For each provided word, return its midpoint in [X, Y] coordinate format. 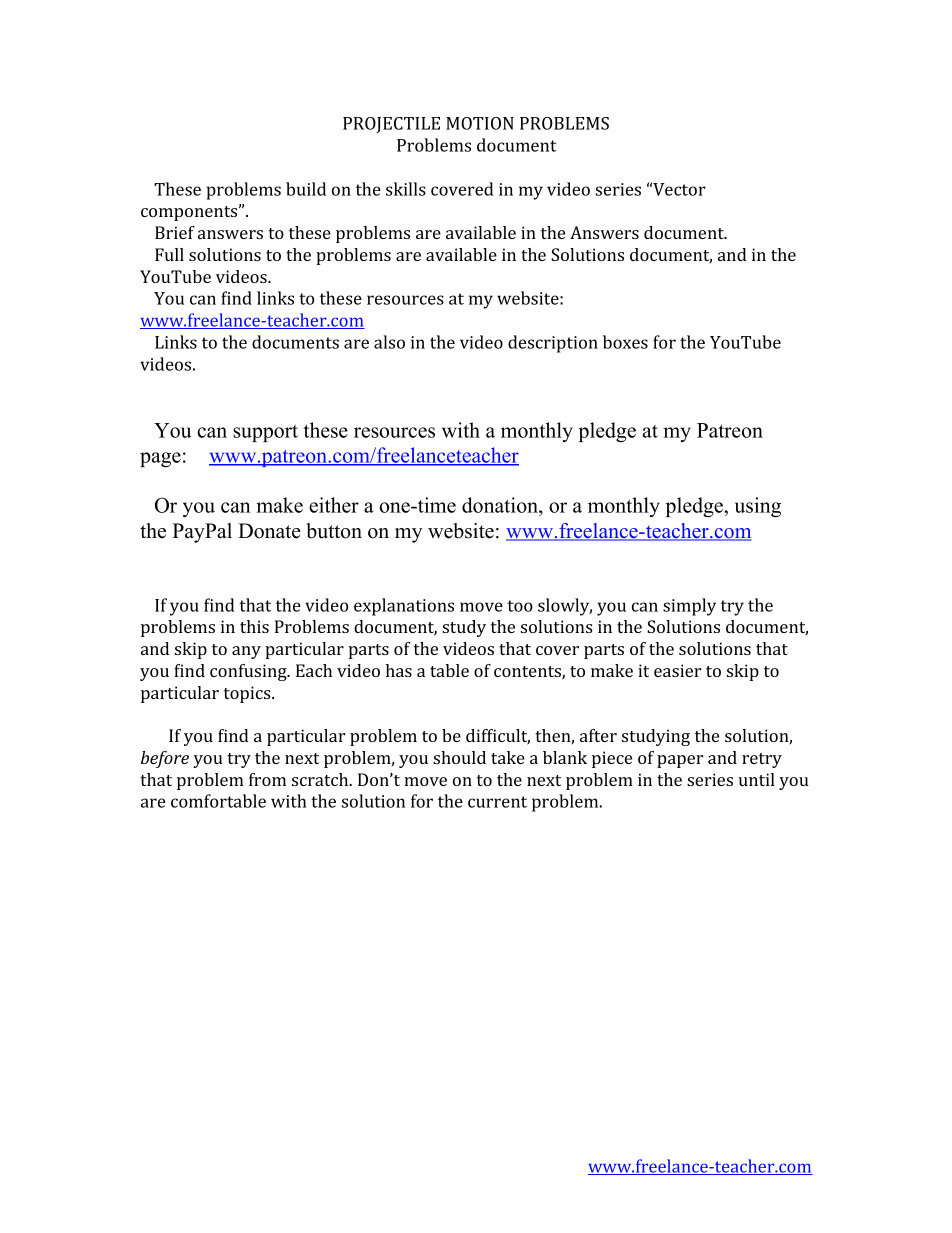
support [265, 433]
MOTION [480, 123]
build [306, 189]
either [334, 505]
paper [680, 761]
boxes [625, 342]
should [459, 757]
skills [406, 189]
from [267, 779]
